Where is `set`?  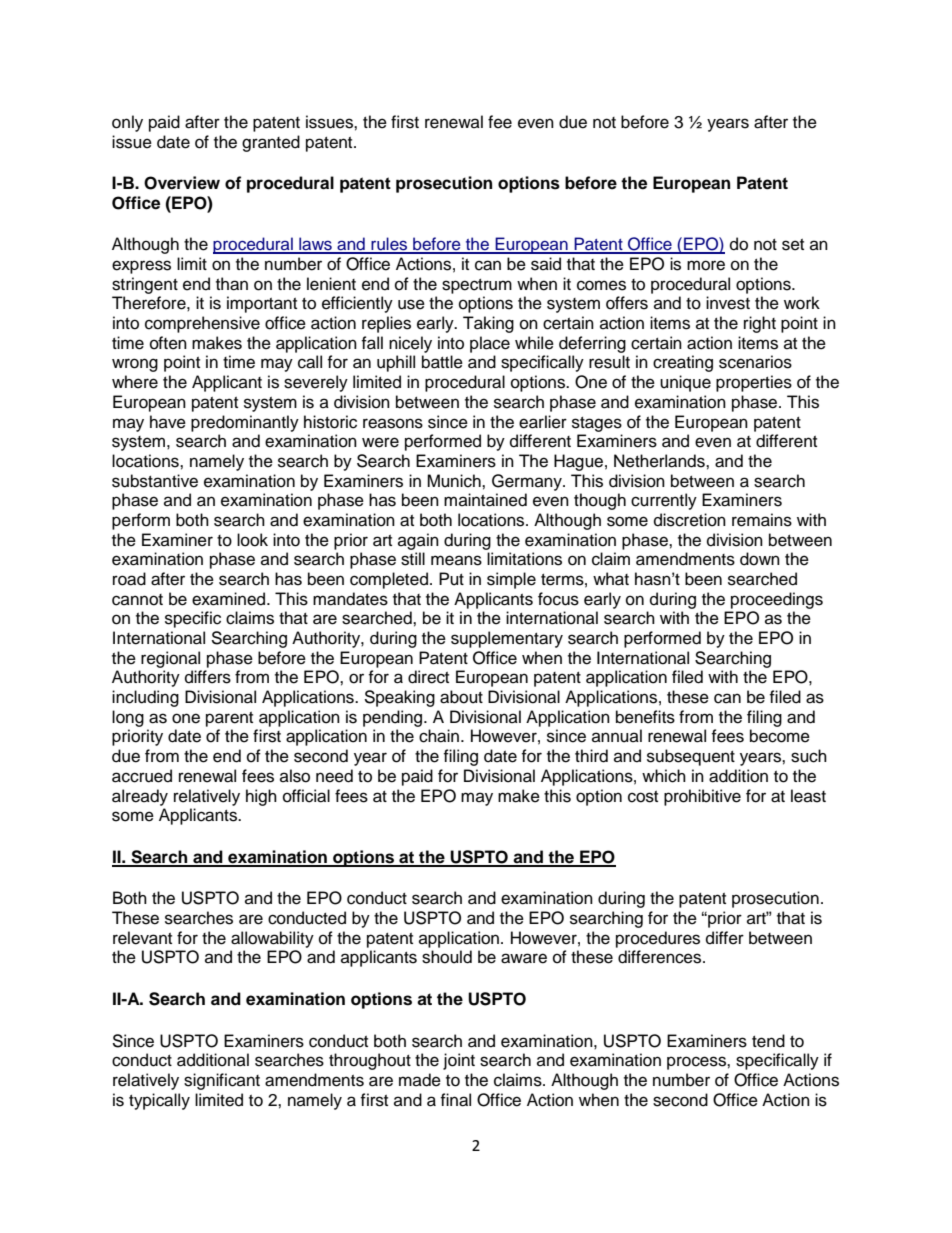 set is located at coordinates (793, 245).
